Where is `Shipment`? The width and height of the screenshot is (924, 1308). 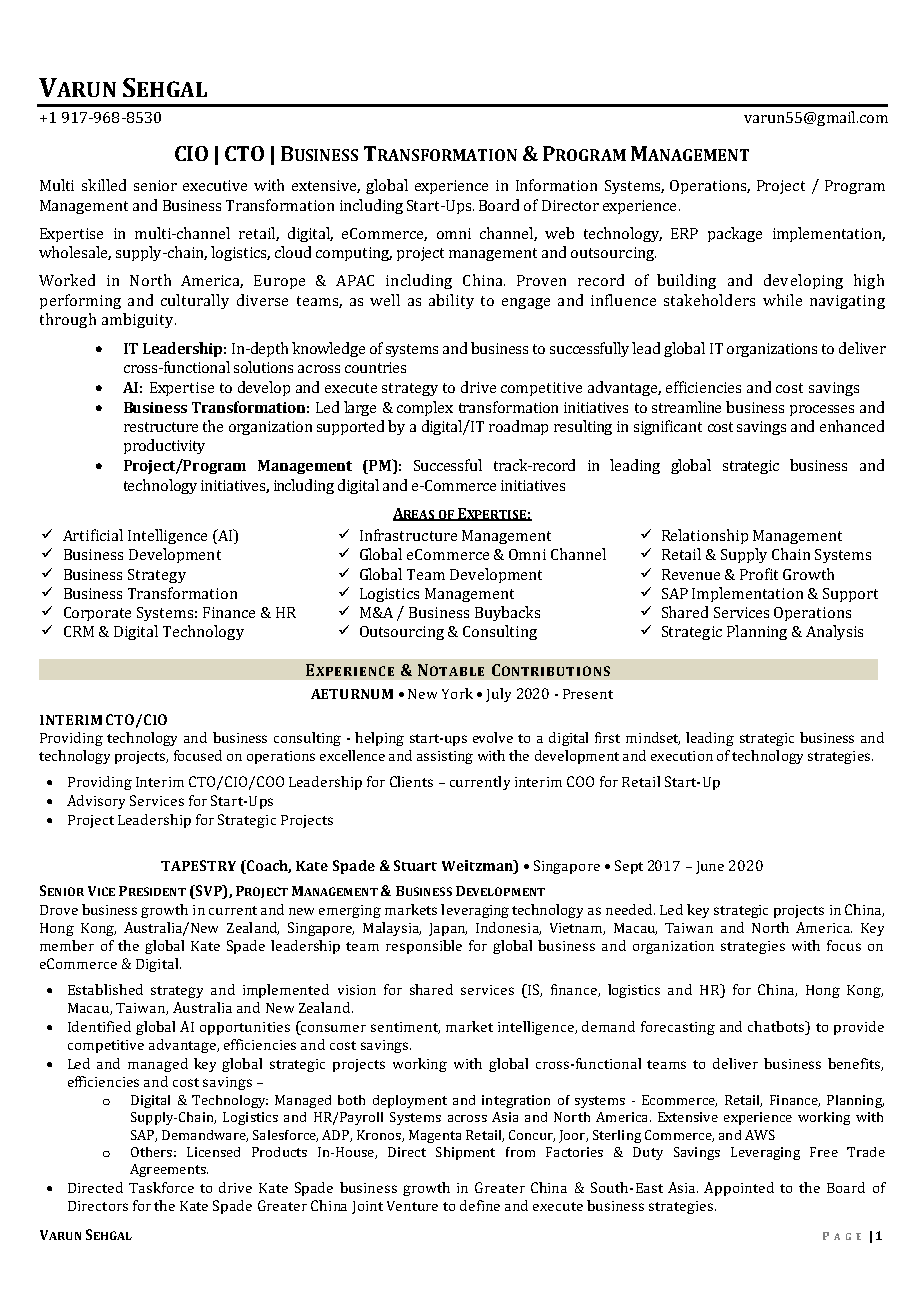
Shipment is located at coordinates (465, 1153).
